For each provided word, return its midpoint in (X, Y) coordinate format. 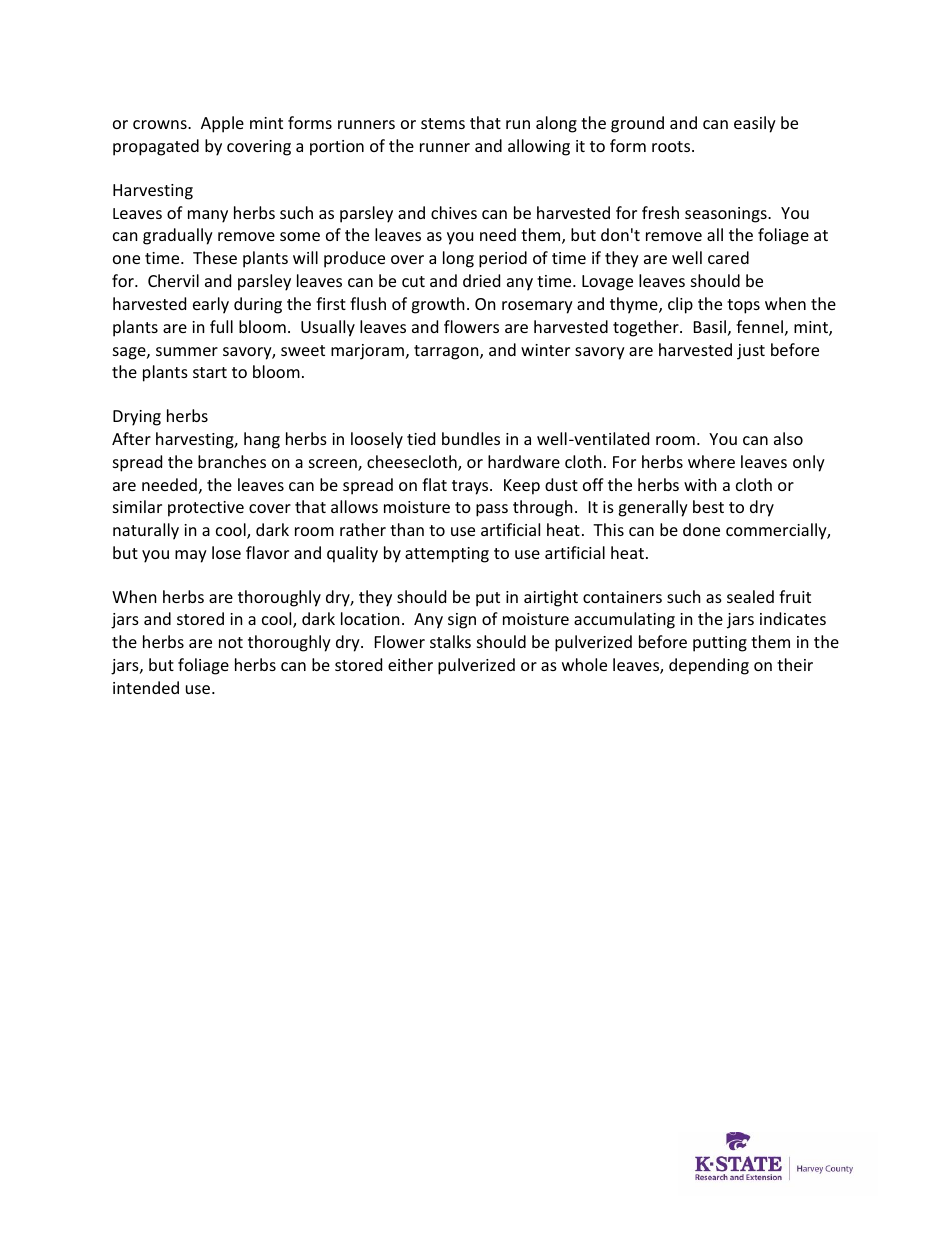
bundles (471, 438)
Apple (222, 124)
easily (755, 124)
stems (443, 123)
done (701, 529)
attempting (447, 555)
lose (226, 552)
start (210, 372)
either (410, 664)
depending (709, 666)
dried (481, 280)
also (788, 438)
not (231, 642)
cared (728, 257)
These (215, 257)
